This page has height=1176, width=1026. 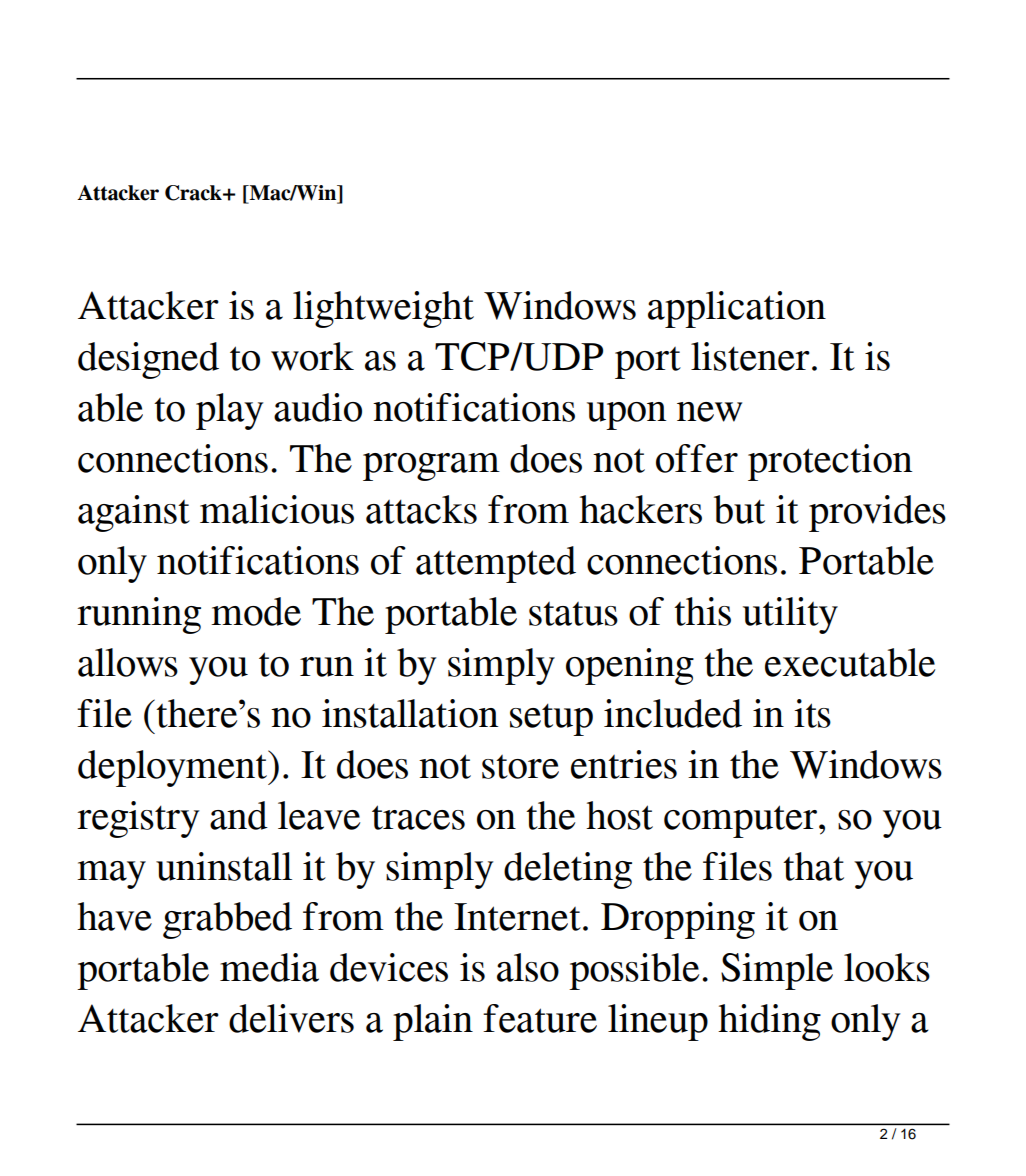 I want to click on malicious, so click(x=277, y=509).
